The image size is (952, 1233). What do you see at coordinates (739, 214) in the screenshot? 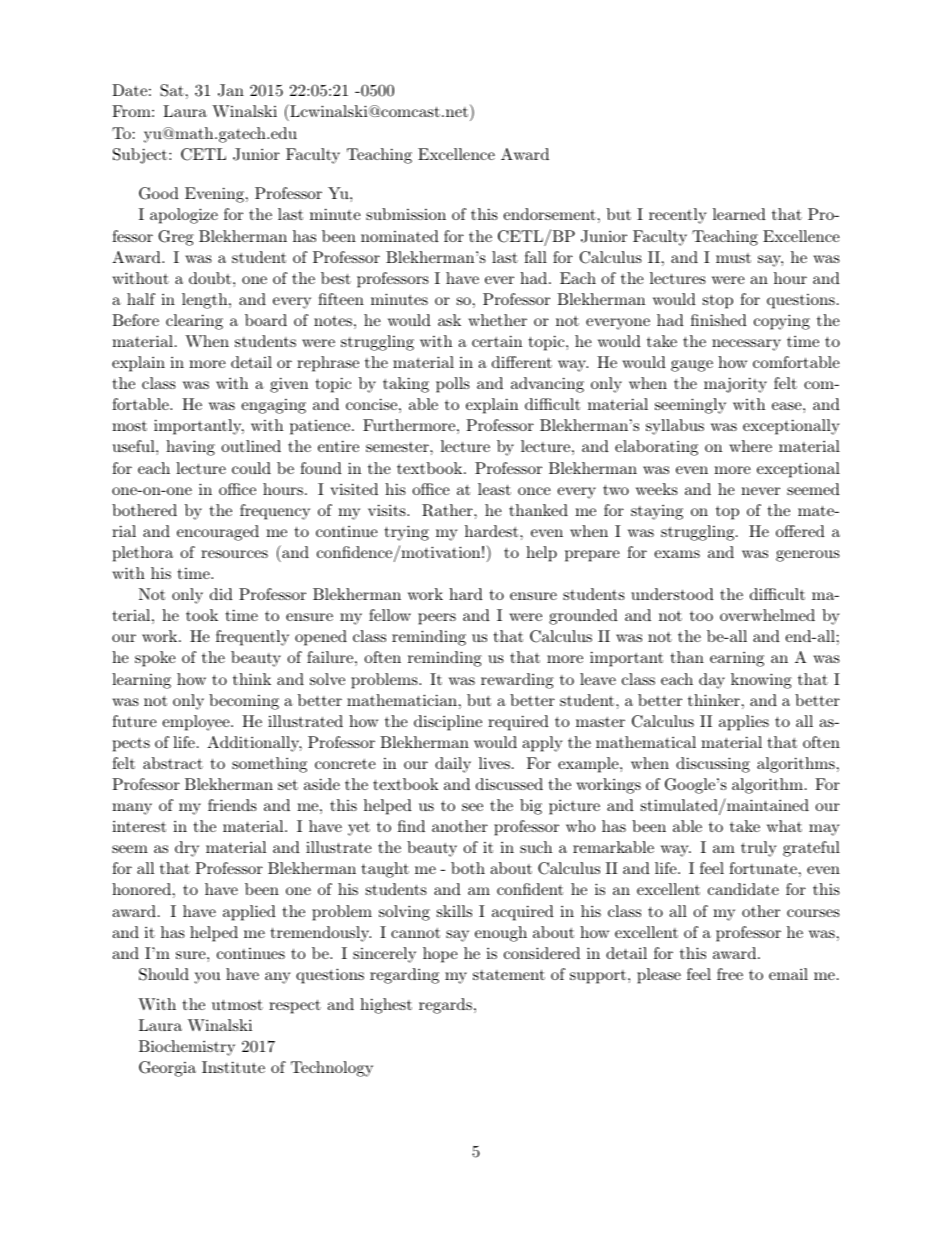
I see `learned` at bounding box center [739, 214].
